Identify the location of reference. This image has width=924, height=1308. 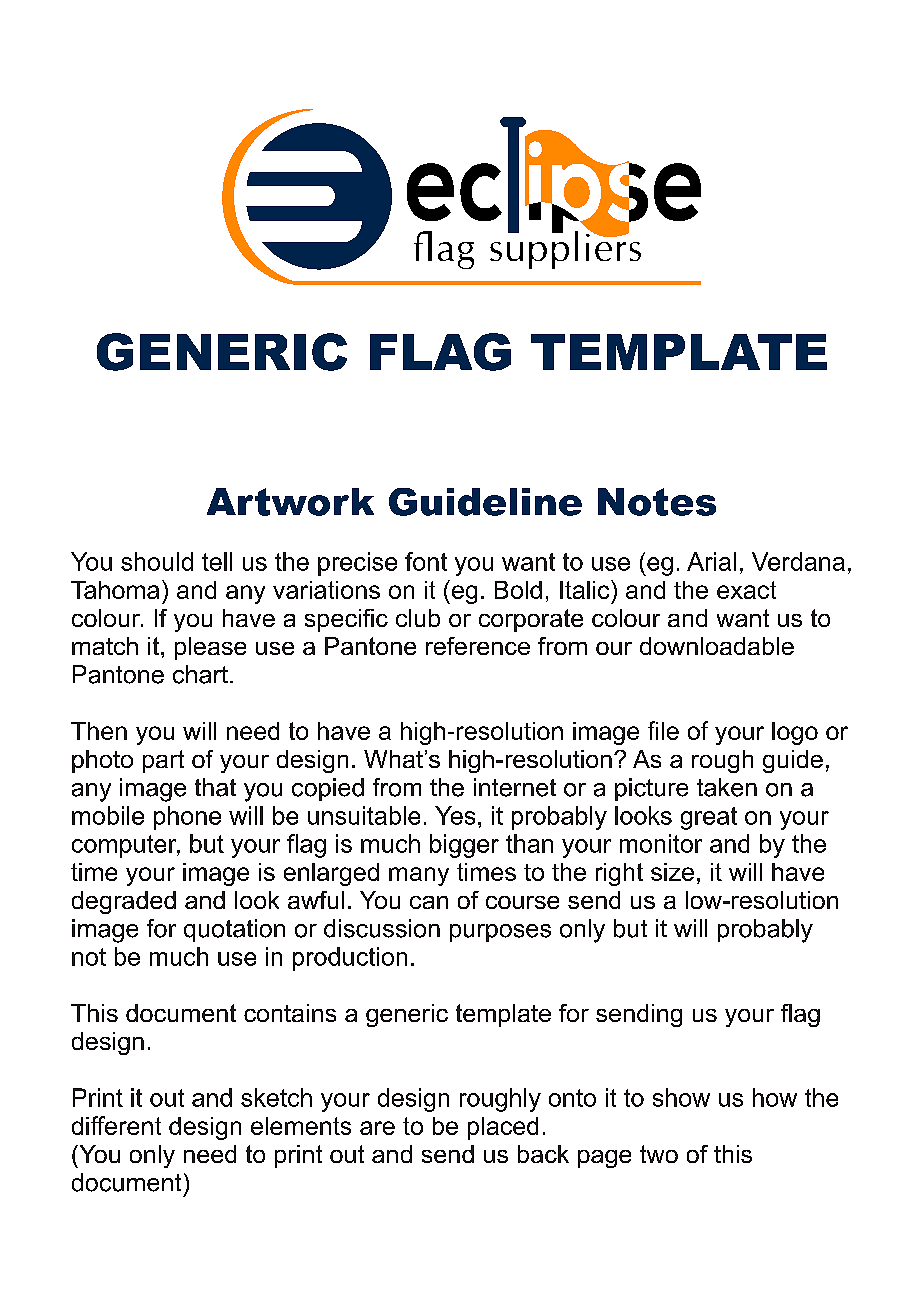
(478, 646).
